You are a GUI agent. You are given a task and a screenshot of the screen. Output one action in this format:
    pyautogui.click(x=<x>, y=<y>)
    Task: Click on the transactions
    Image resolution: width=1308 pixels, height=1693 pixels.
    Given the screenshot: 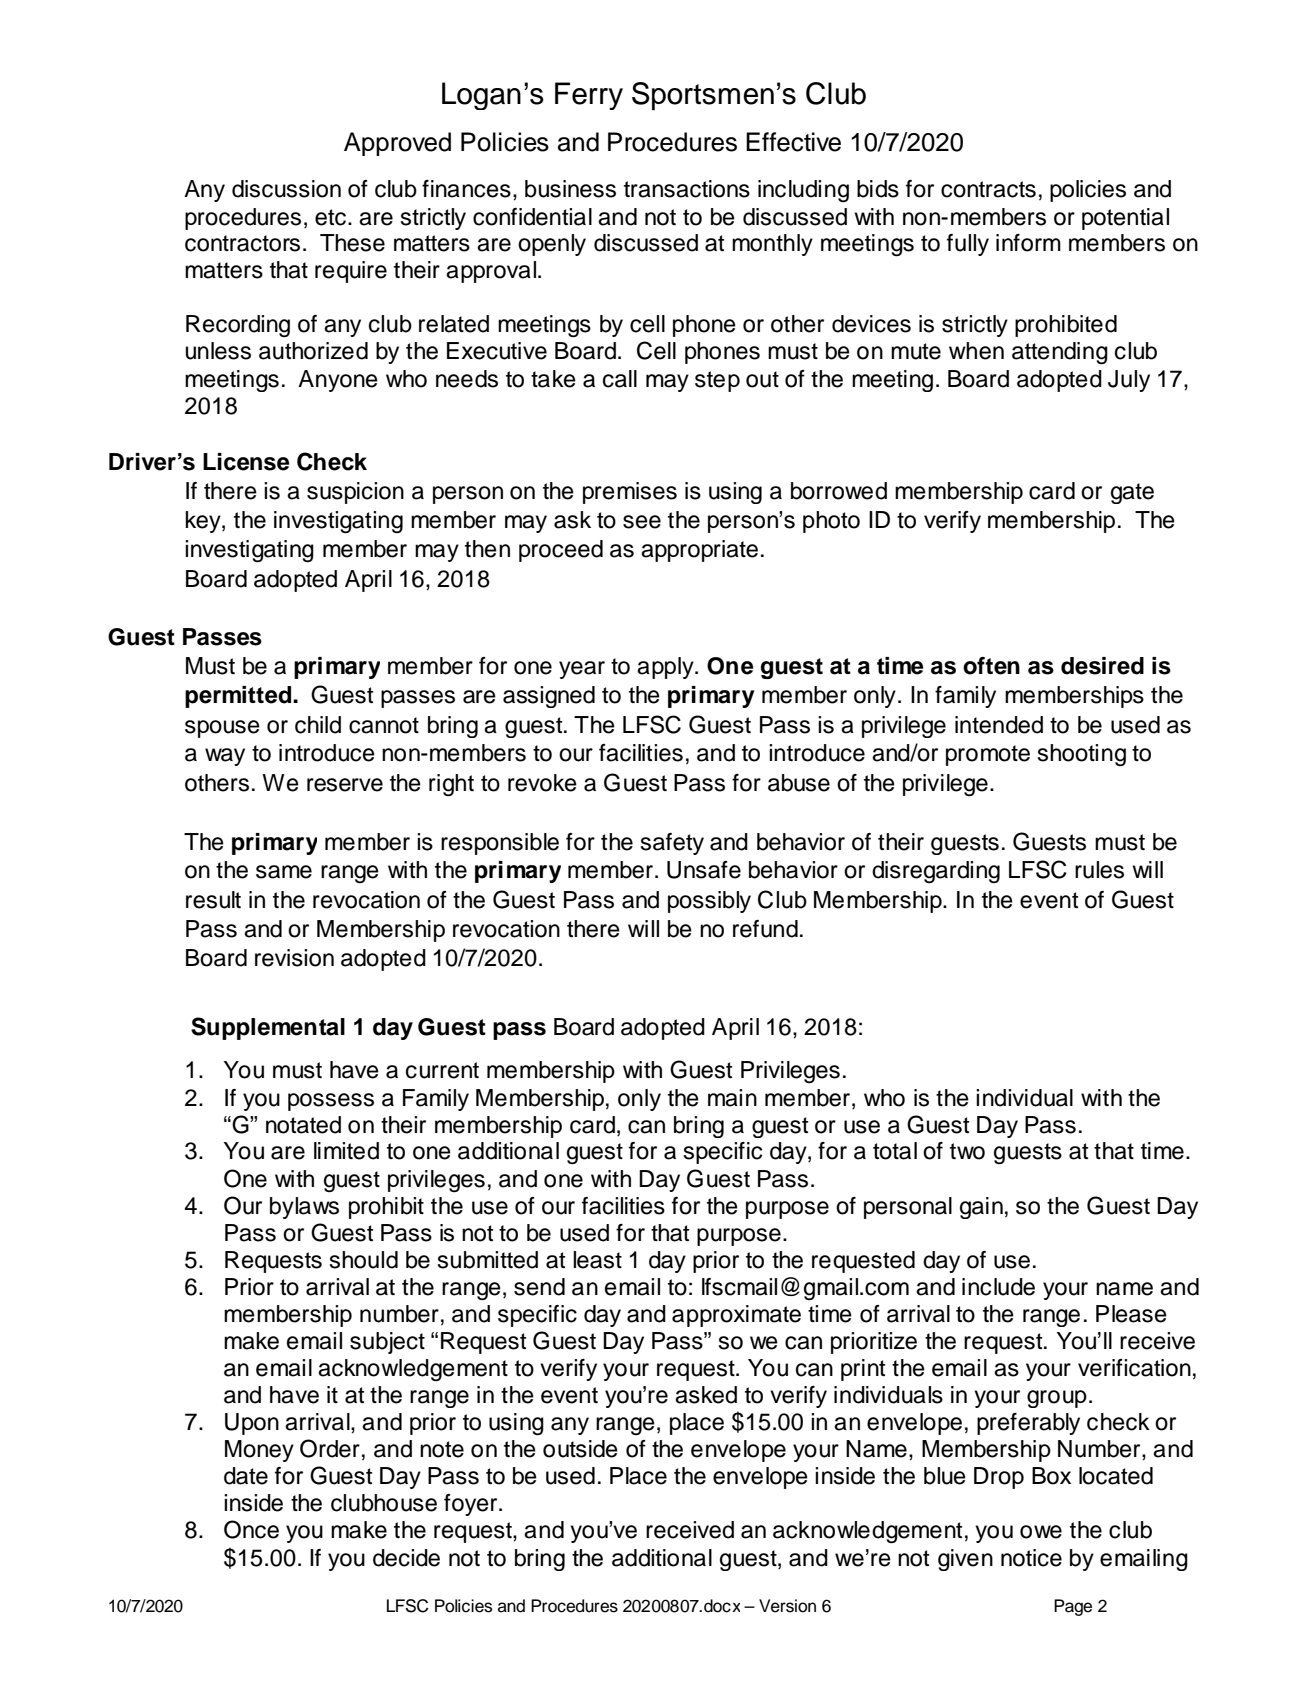 What is the action you would take?
    pyautogui.click(x=687, y=189)
